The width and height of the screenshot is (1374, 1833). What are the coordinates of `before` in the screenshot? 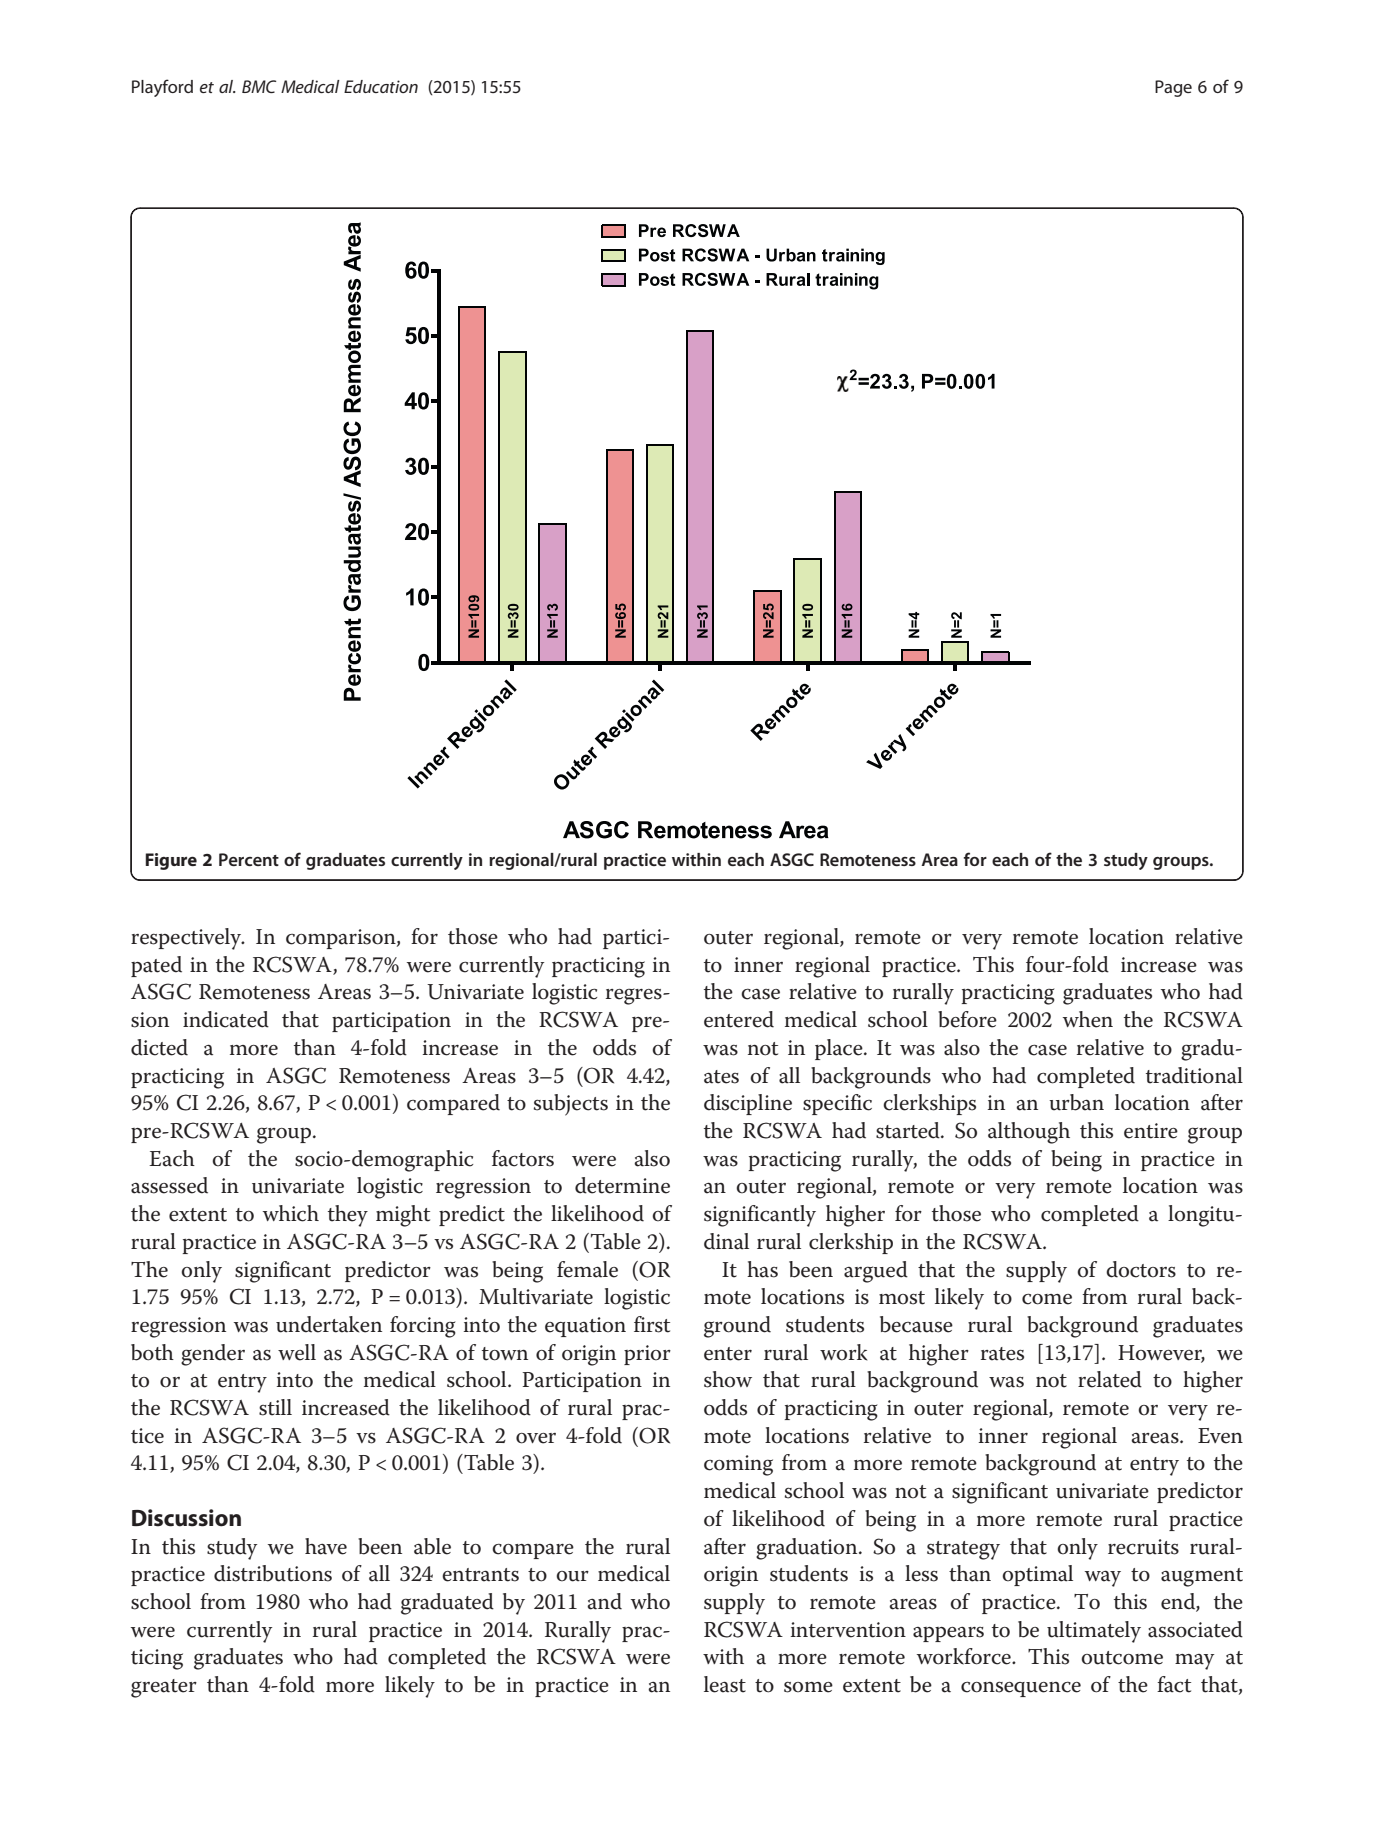 It's located at (967, 1019).
